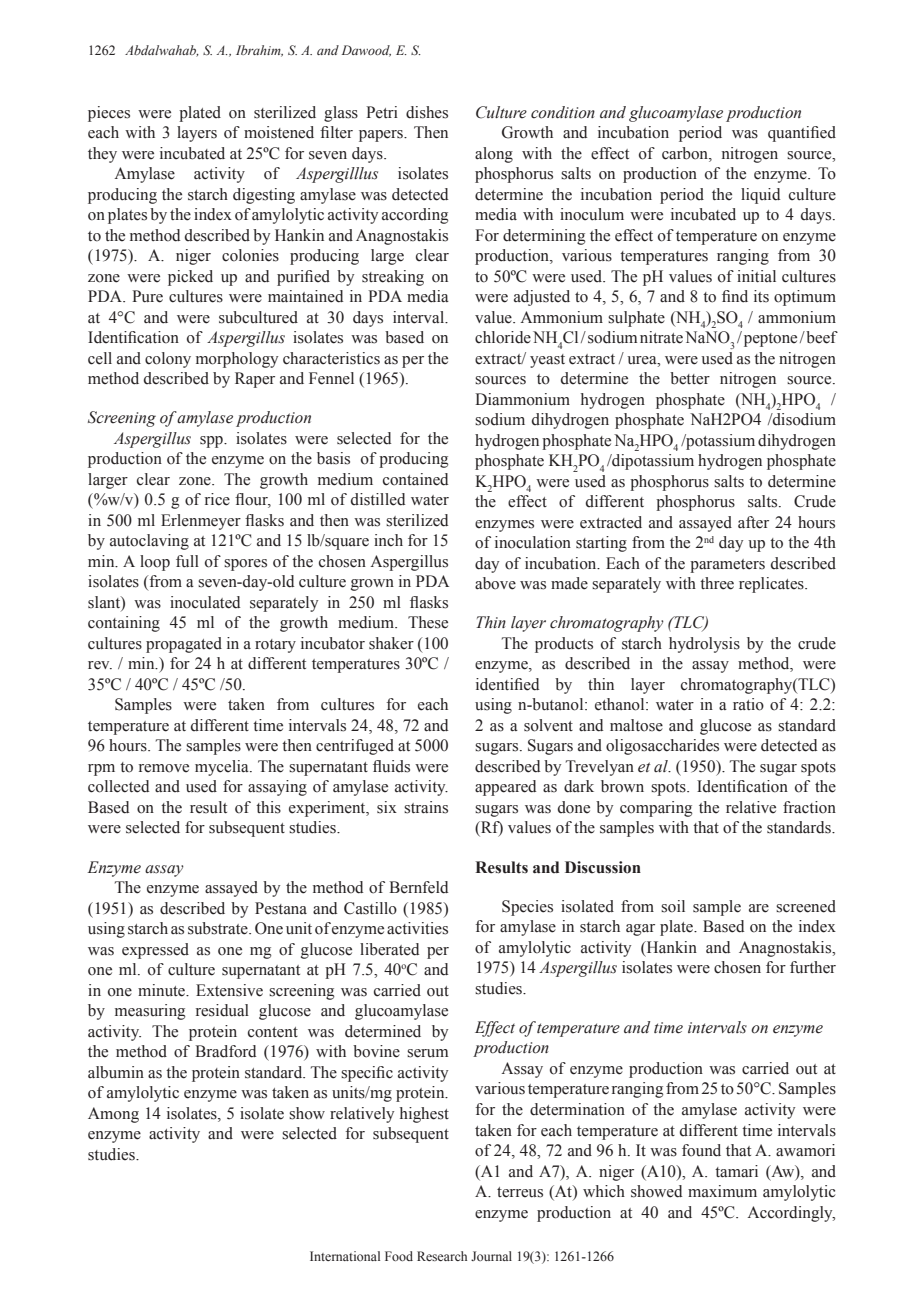 This page has height=1308, width=924. I want to click on pieces, so click(109, 114).
